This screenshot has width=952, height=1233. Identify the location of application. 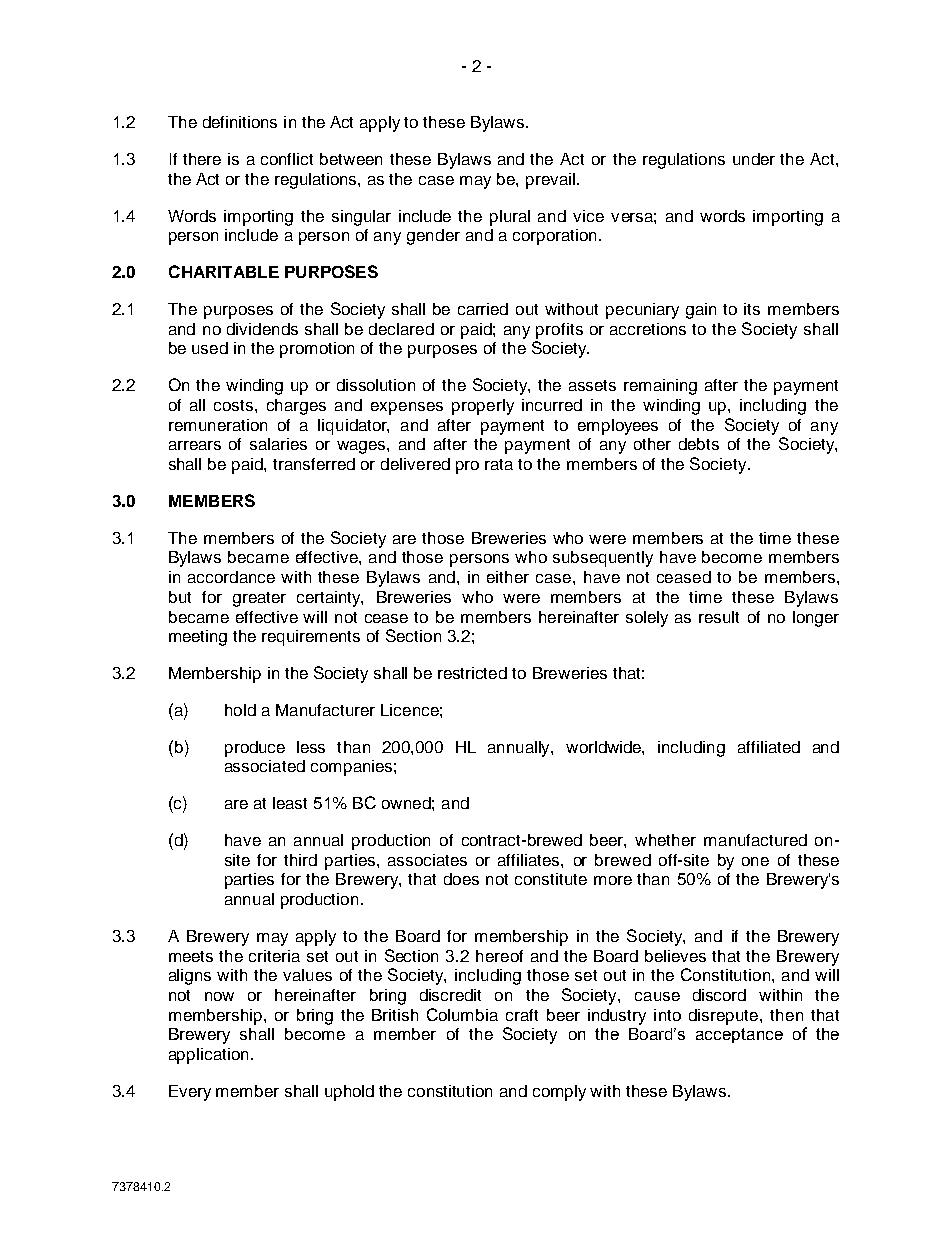
(208, 1056).
